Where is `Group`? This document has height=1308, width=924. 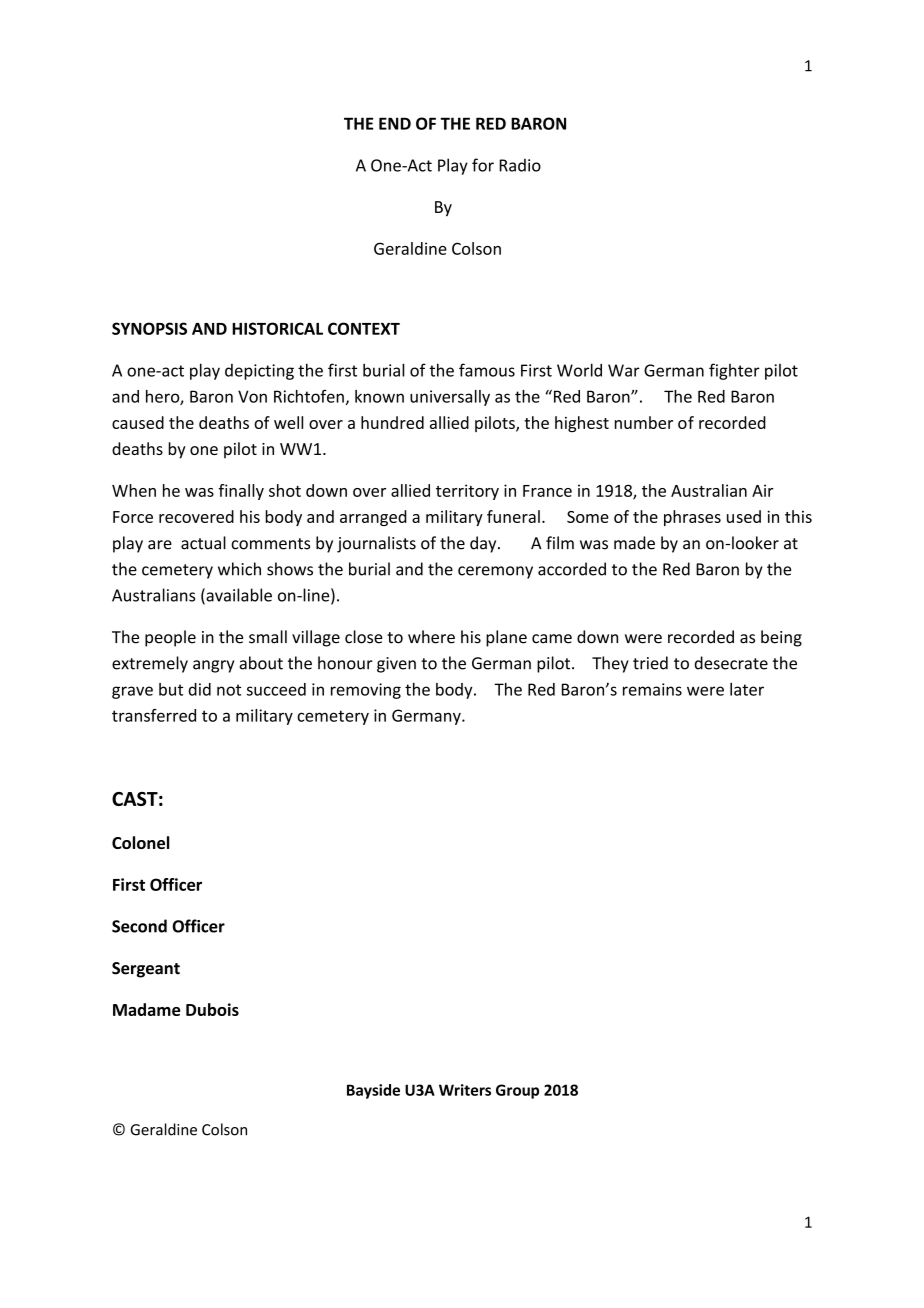
Group is located at coordinates (517, 1091).
